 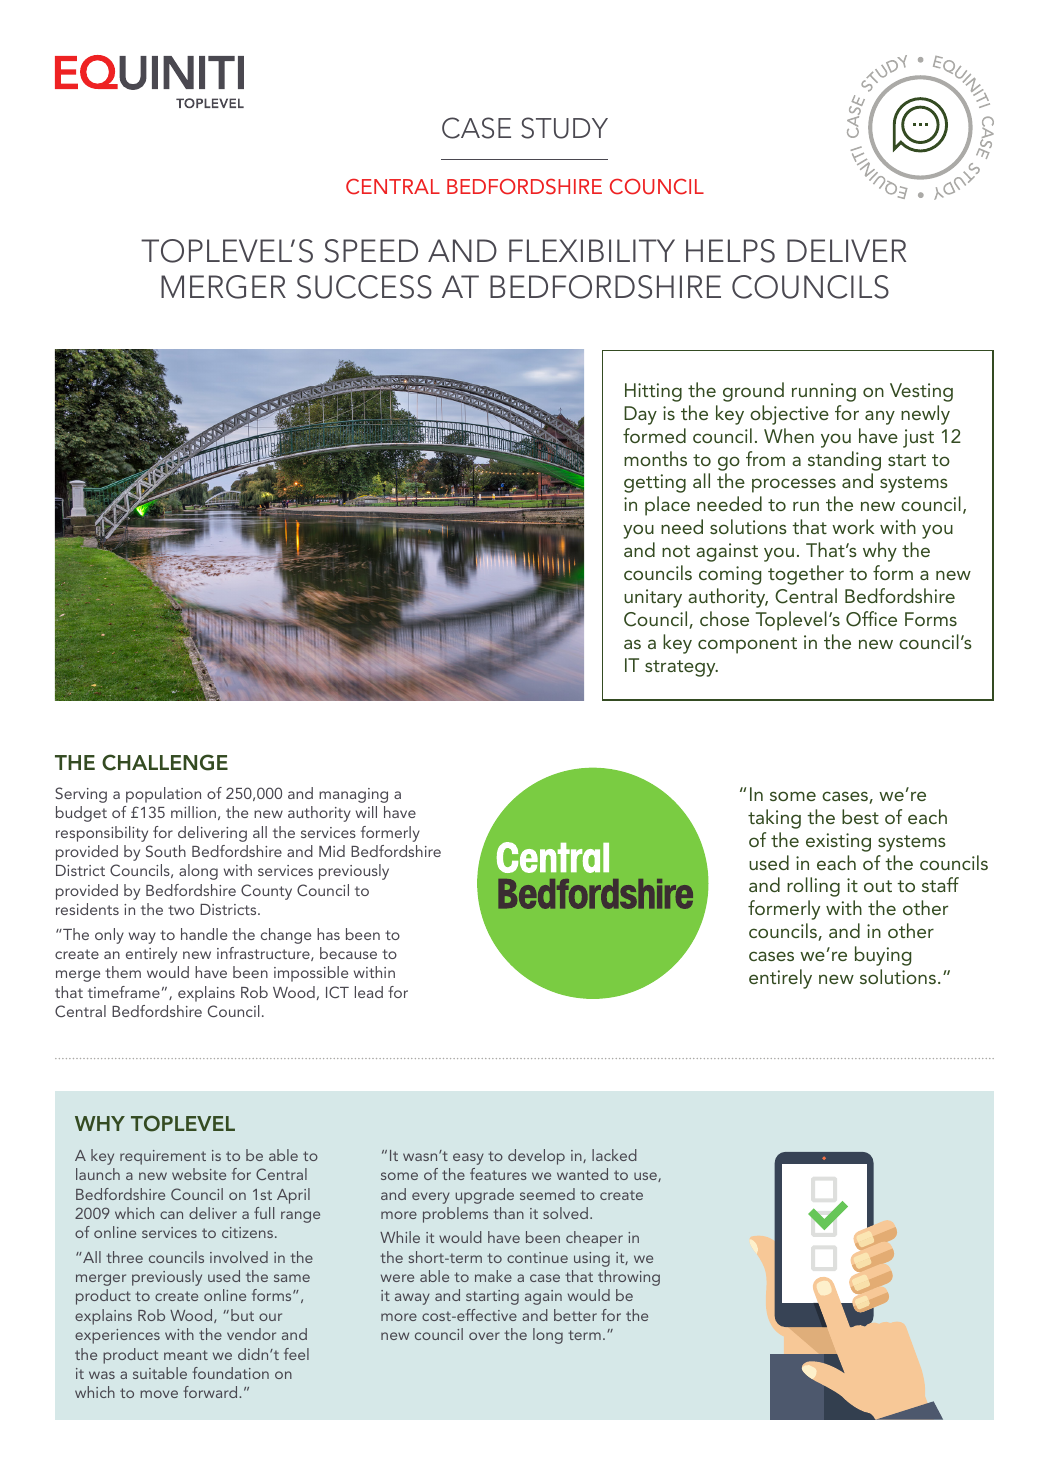 I want to click on buying, so click(x=883, y=956).
